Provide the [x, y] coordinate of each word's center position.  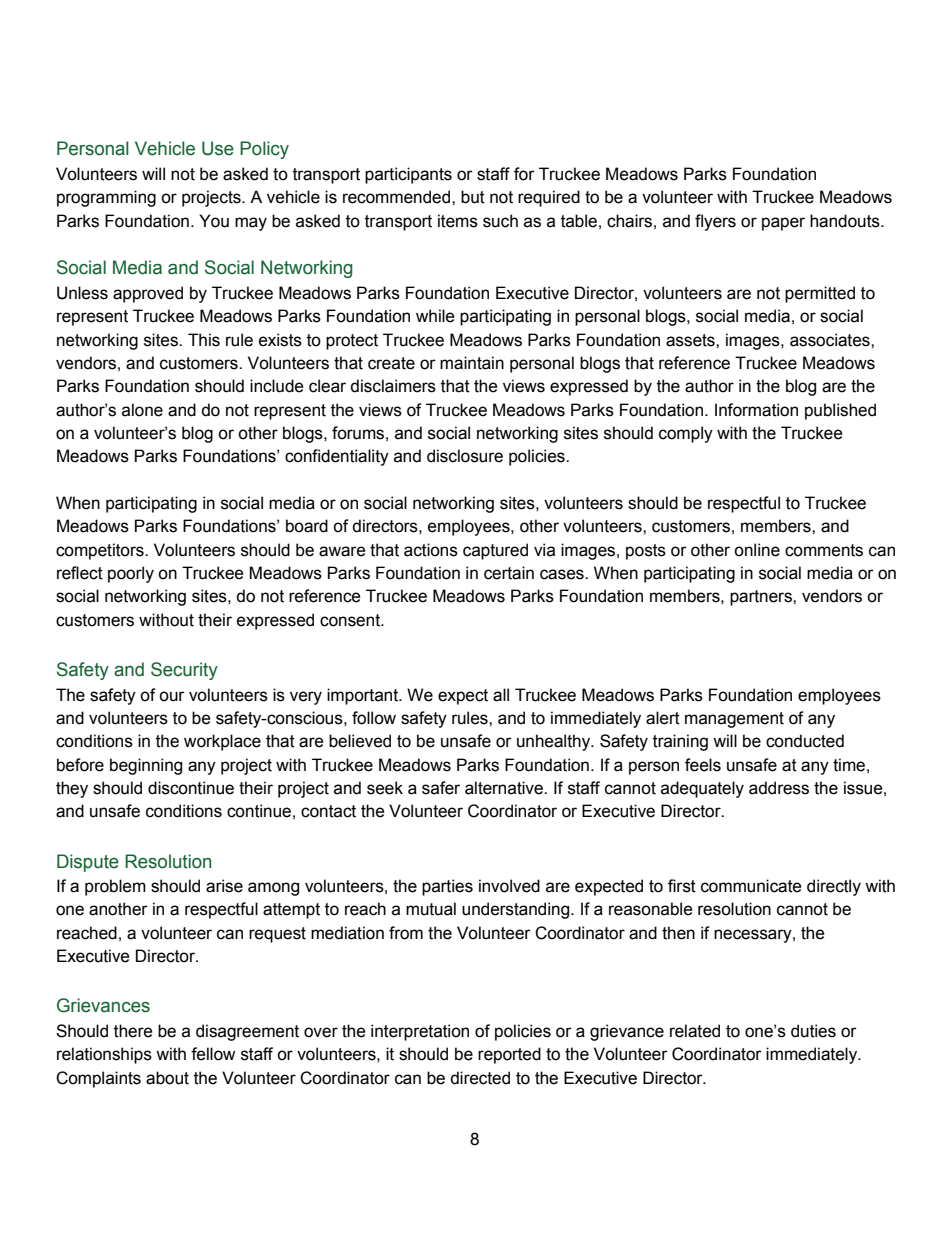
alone [142, 410]
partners [762, 598]
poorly [131, 574]
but [473, 197]
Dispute [88, 863]
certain [509, 573]
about [167, 1078]
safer [441, 788]
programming [106, 198]
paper [783, 224]
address [779, 788]
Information [756, 410]
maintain [472, 363]
